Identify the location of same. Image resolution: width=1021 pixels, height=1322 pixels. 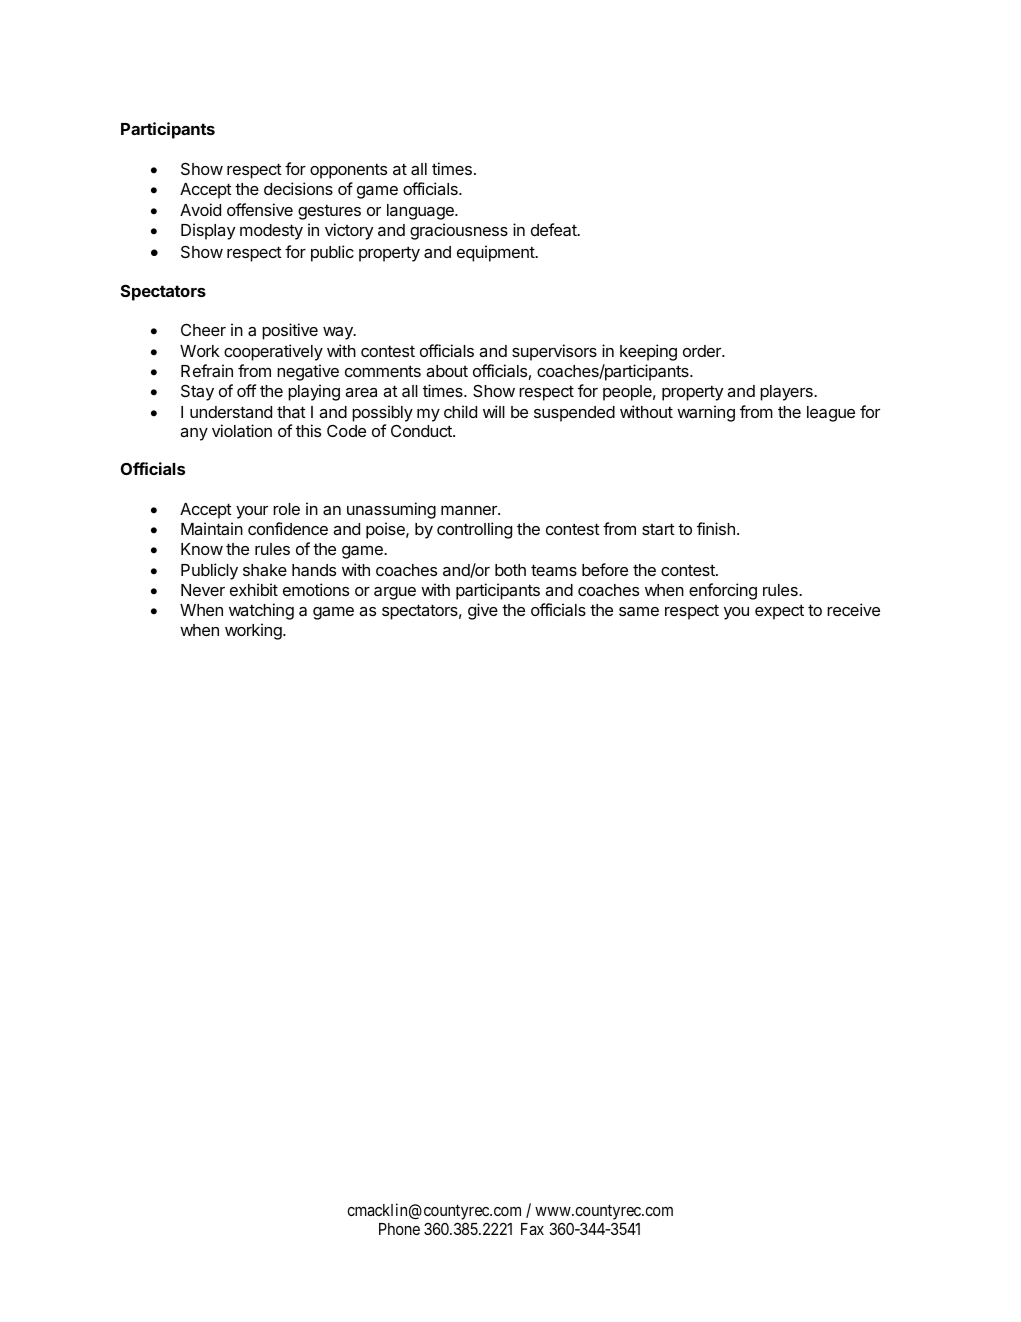
(639, 611).
